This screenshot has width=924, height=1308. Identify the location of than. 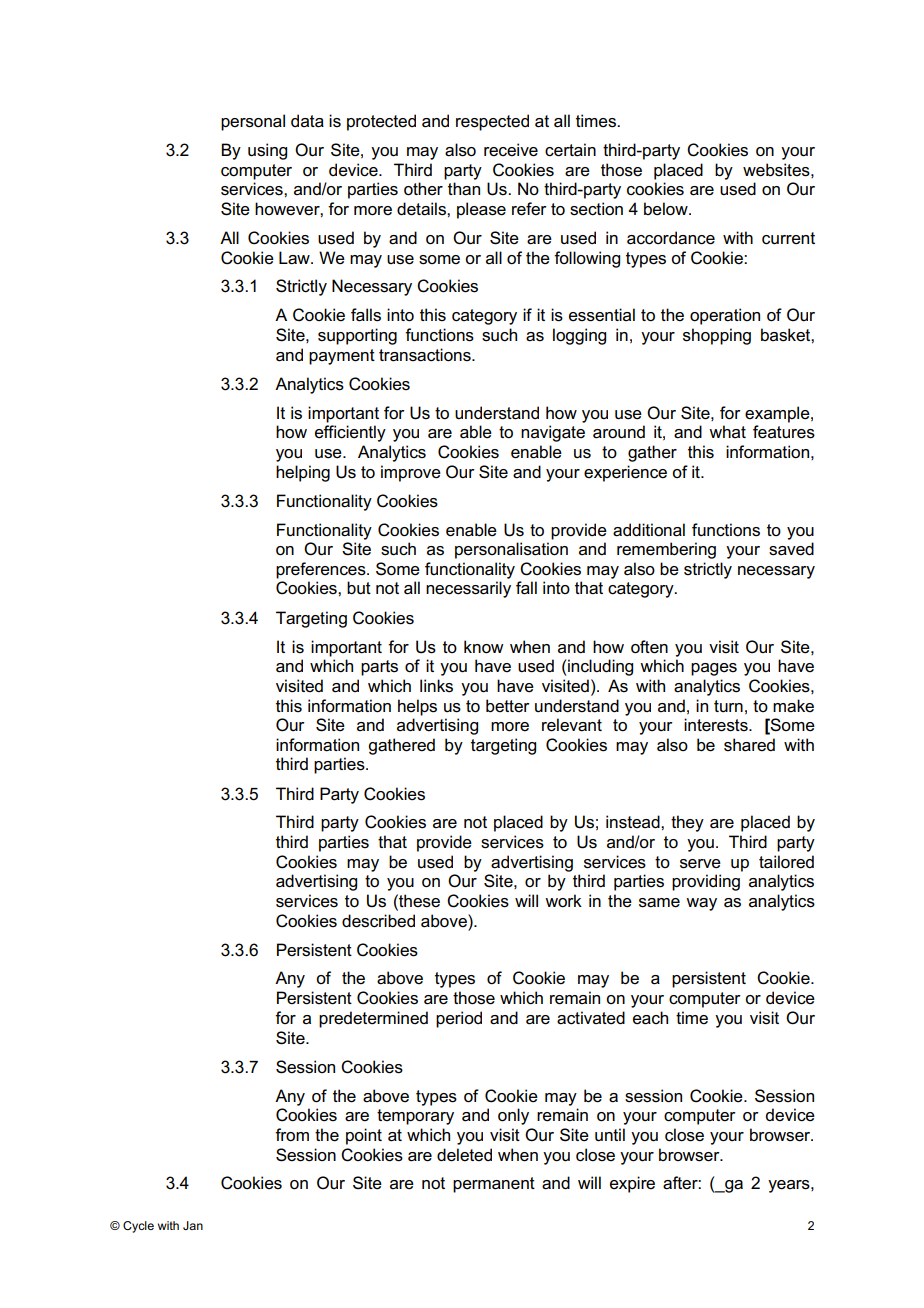
(464, 189).
